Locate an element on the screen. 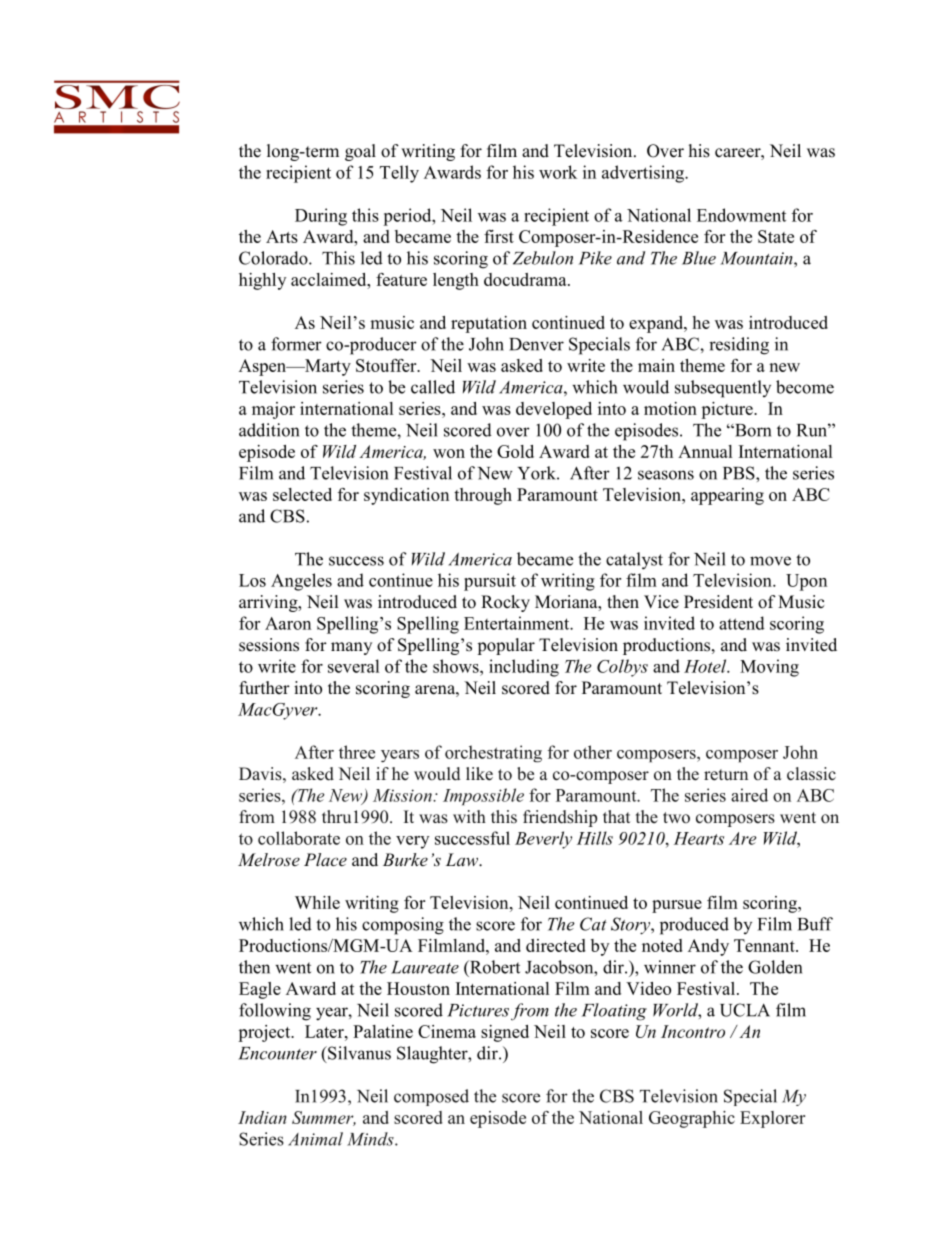 The image size is (952, 1233). signed is located at coordinates (505, 1033).
